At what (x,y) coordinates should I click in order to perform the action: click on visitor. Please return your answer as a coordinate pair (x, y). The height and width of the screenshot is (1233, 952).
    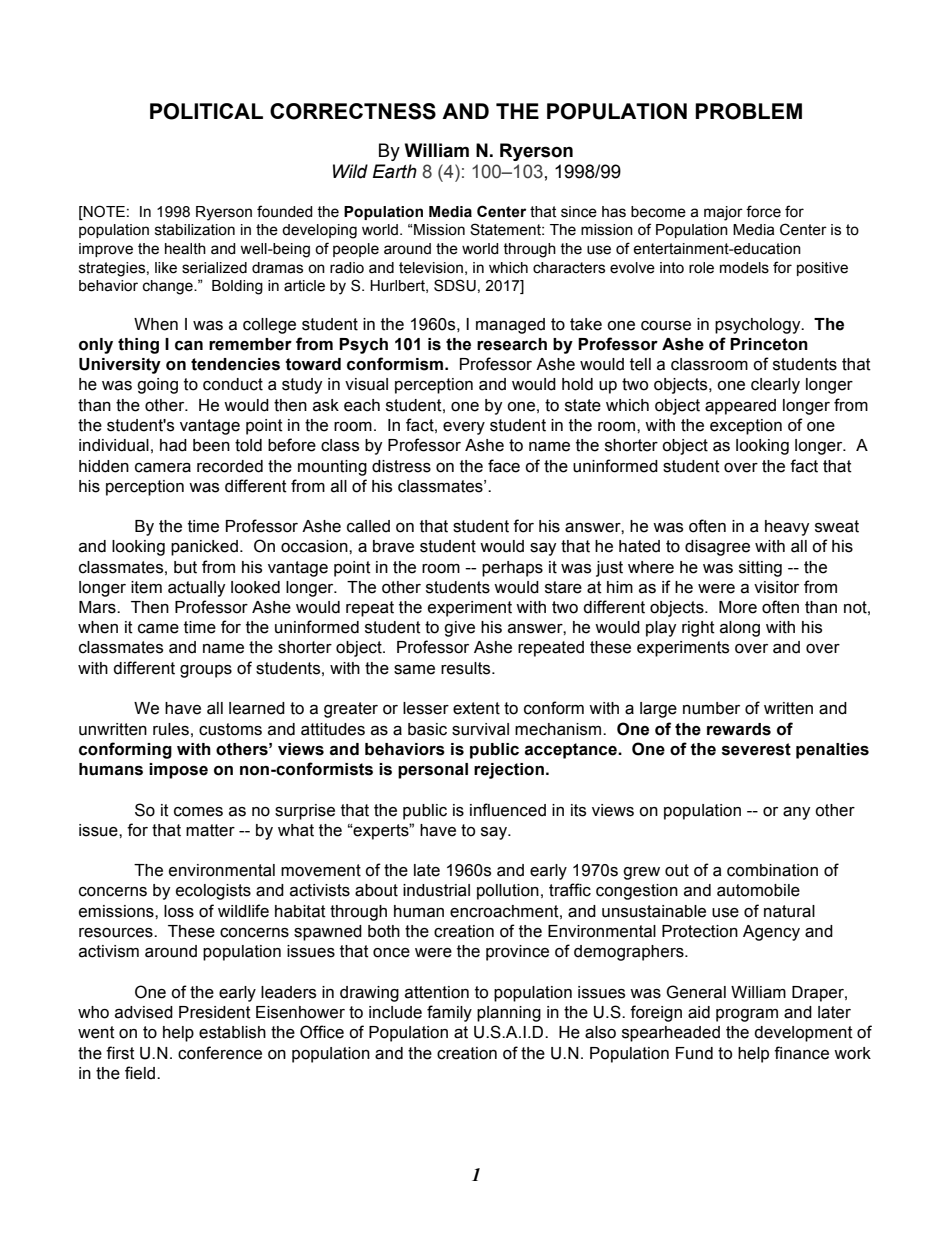
    Looking at the image, I should click on (776, 587).
